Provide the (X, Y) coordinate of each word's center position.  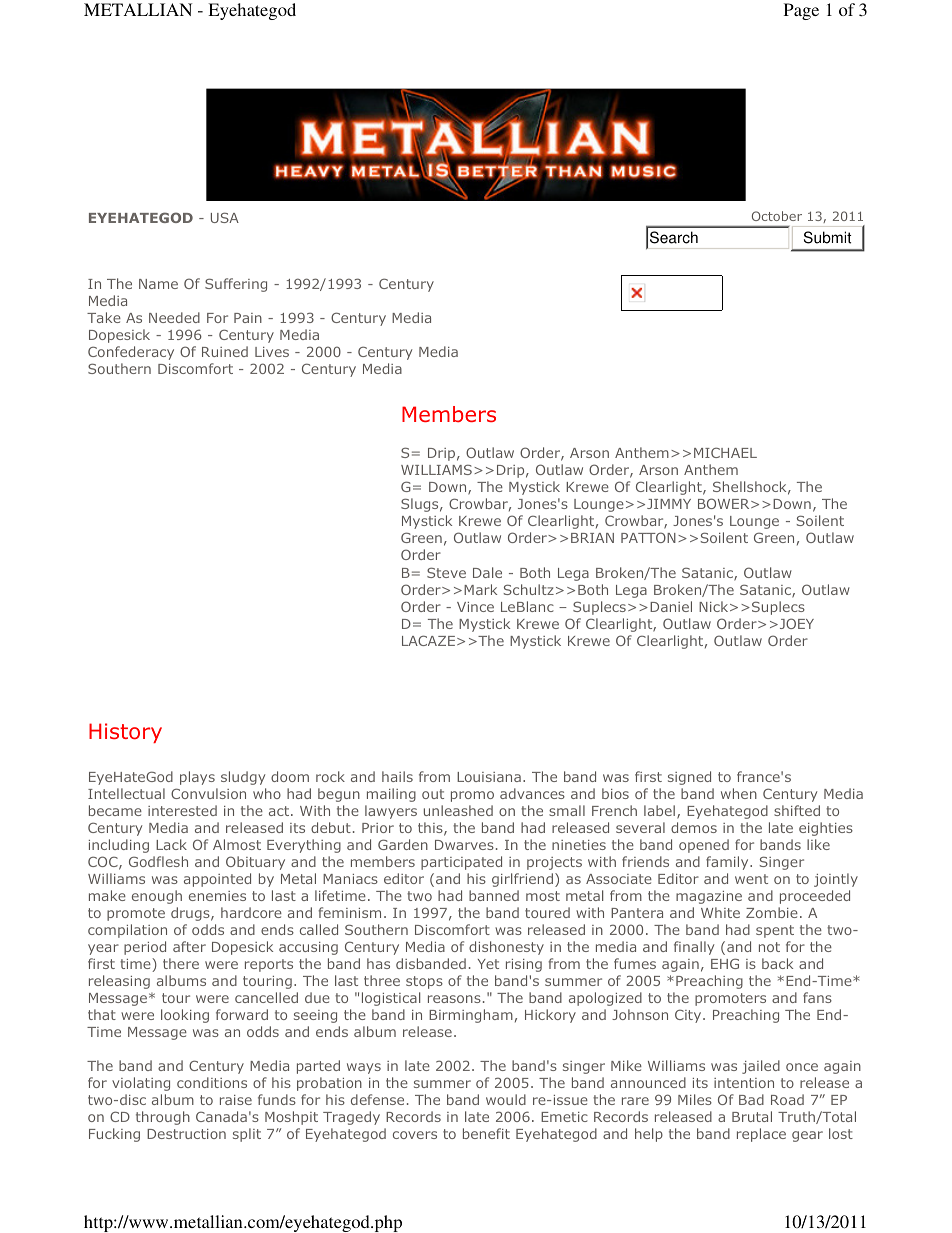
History (125, 733)
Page (801, 11)
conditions (212, 1082)
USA (225, 217)
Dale (487, 572)
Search (674, 237)
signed (689, 778)
